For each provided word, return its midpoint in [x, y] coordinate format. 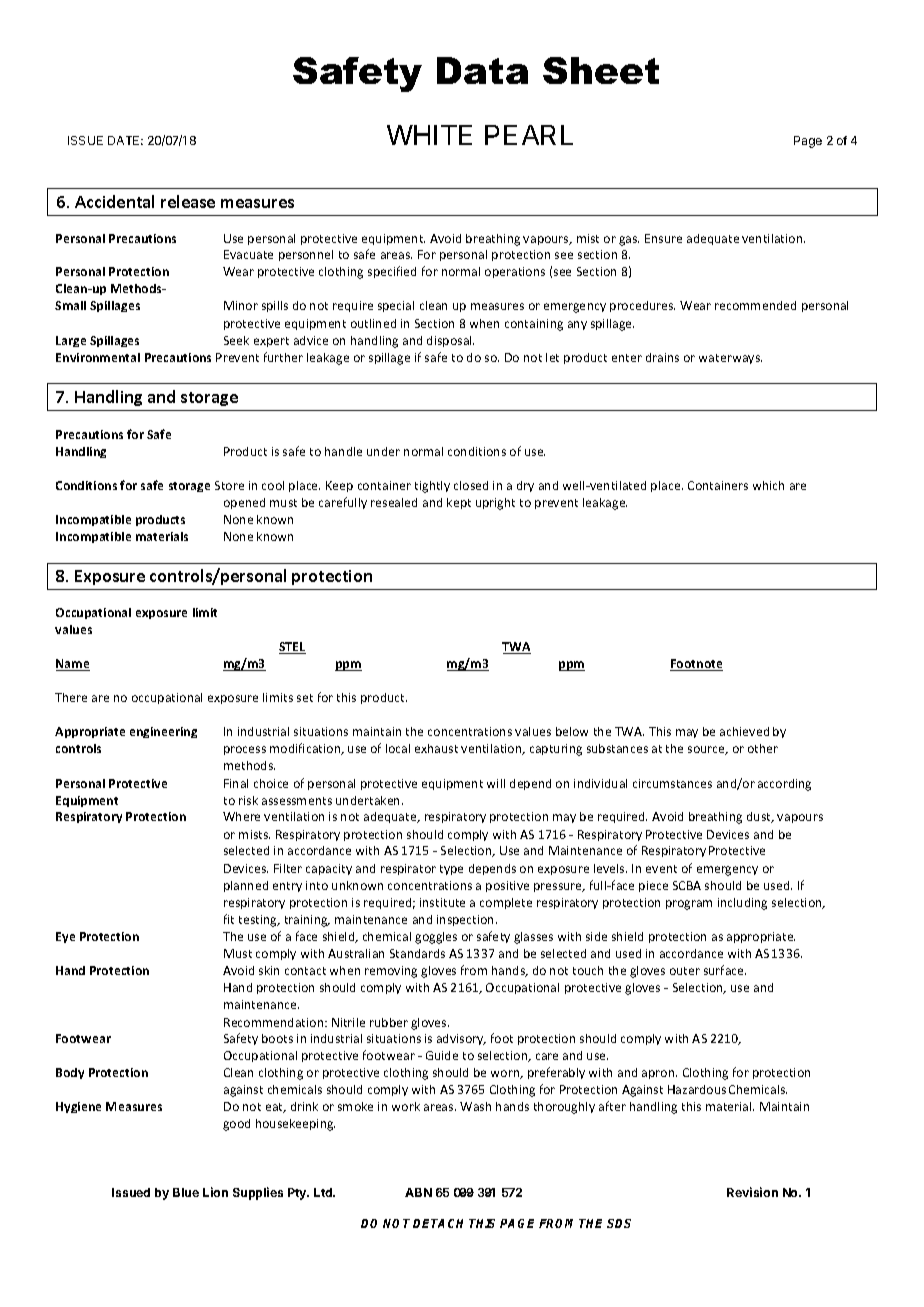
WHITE [429, 135]
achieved [744, 731]
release [188, 201]
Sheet [601, 70]
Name [73, 665]
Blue [186, 1192]
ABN [418, 1192]
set [305, 698]
